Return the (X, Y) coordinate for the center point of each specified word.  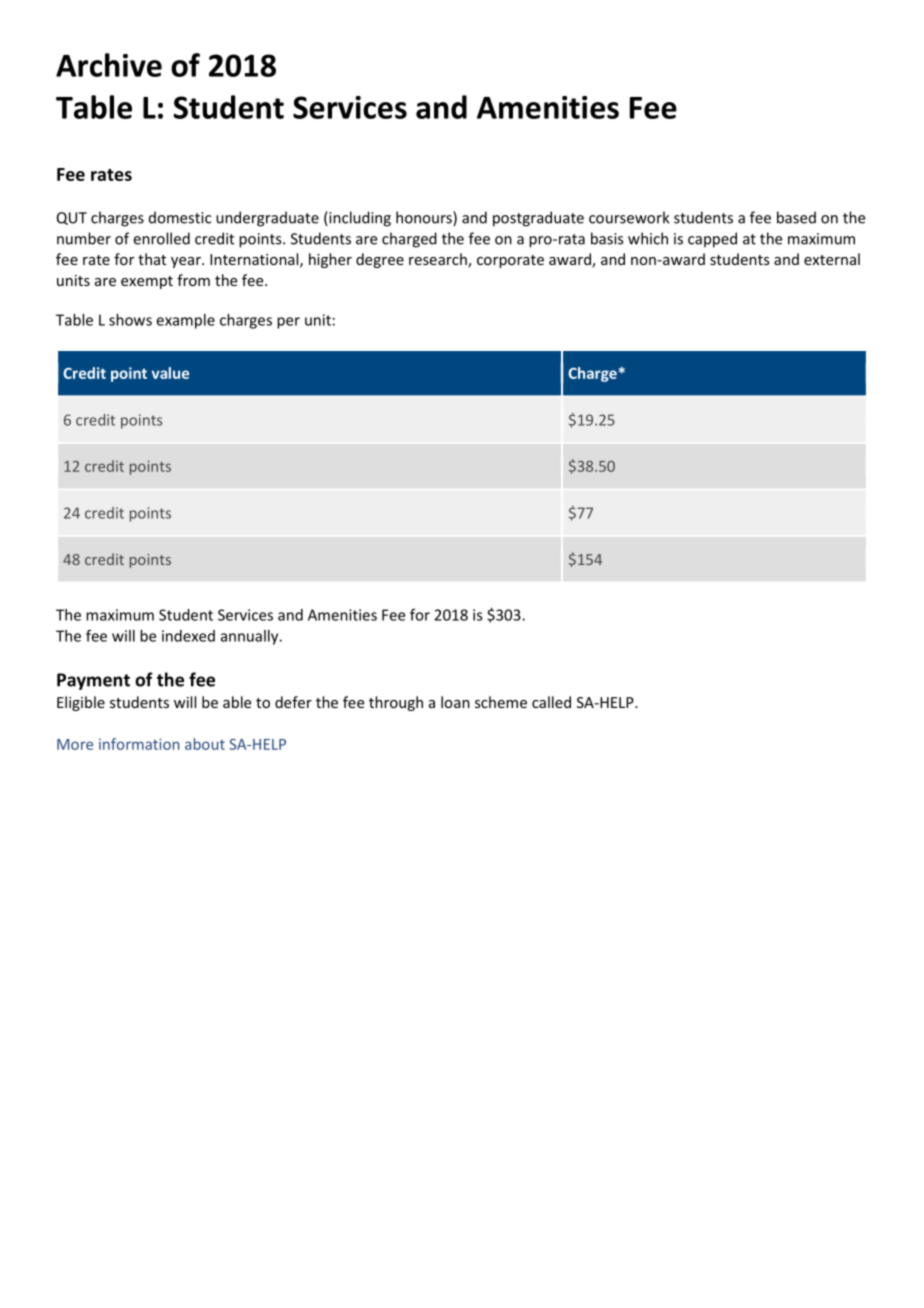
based (796, 217)
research (439, 260)
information (139, 744)
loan (455, 702)
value (170, 373)
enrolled (162, 238)
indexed (188, 636)
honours (425, 218)
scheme (501, 702)
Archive (109, 65)
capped (712, 240)
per (288, 323)
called (551, 702)
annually (251, 637)
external (832, 259)
